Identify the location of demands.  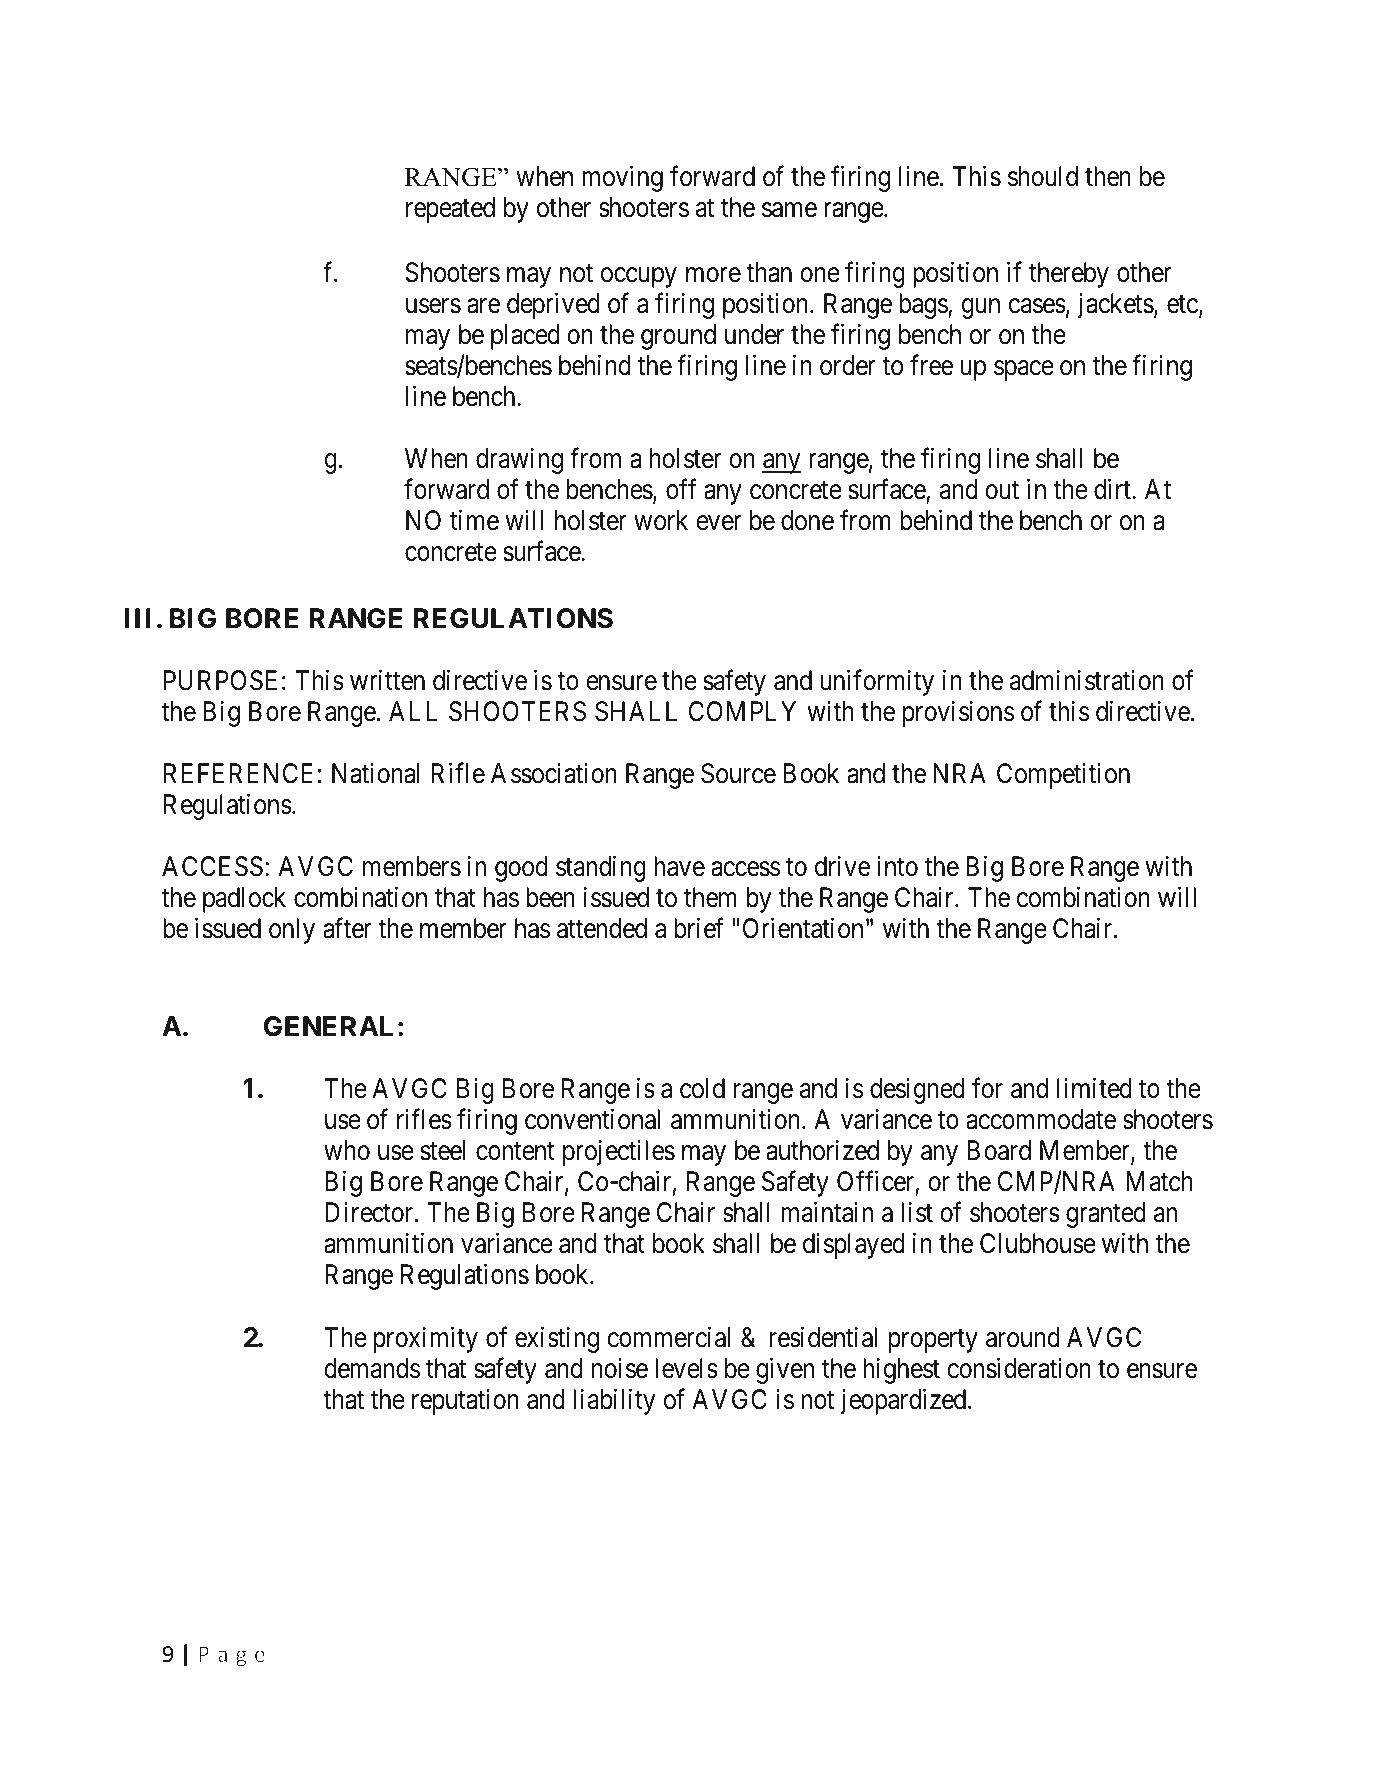
(372, 1368).
